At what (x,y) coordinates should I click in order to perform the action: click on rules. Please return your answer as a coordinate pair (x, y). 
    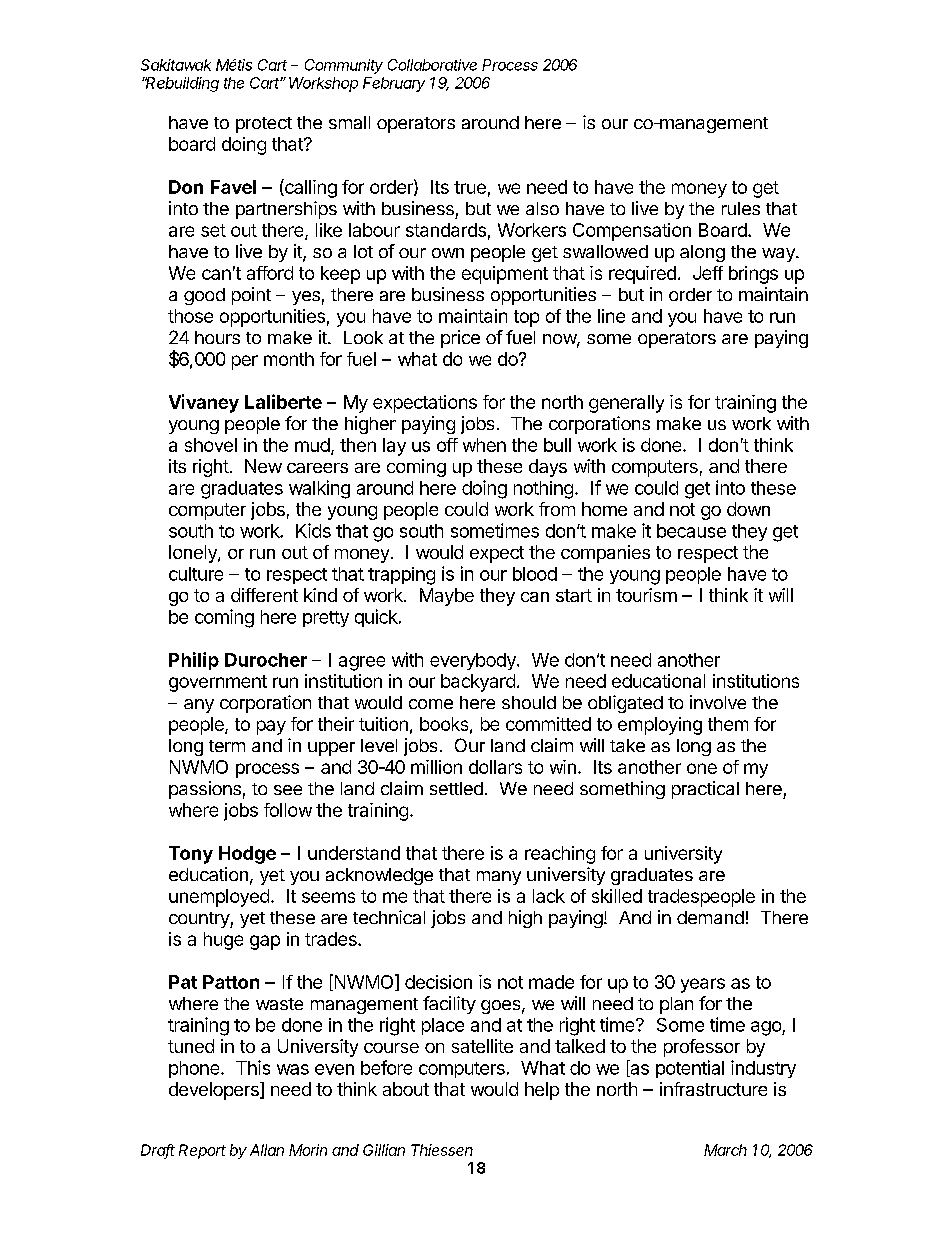
    Looking at the image, I should click on (741, 208).
